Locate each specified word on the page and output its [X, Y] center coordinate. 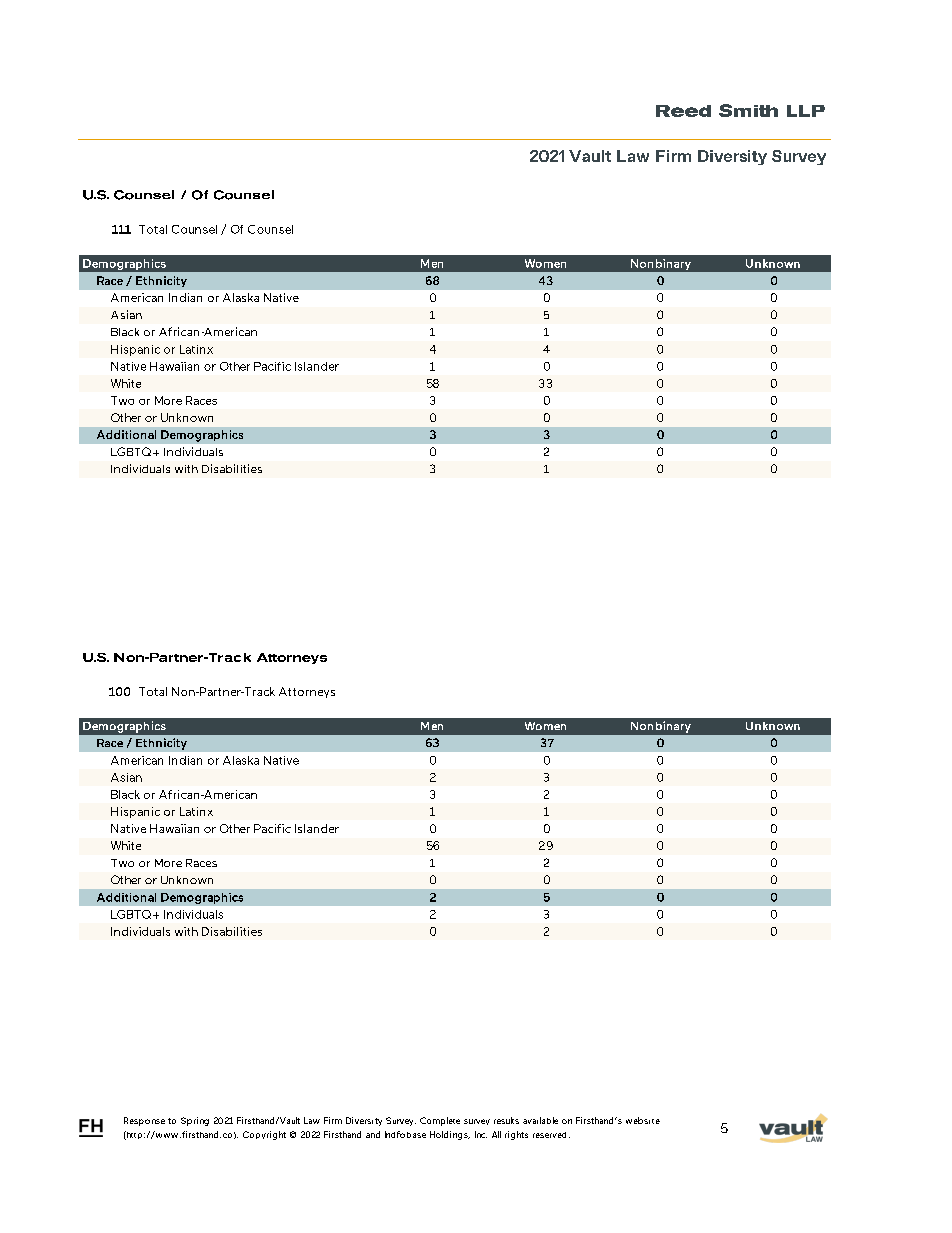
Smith [748, 110]
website [643, 1120]
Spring [195, 1121]
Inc [481, 1134]
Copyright [264, 1135]
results [506, 1120]
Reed [683, 111]
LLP [806, 111]
